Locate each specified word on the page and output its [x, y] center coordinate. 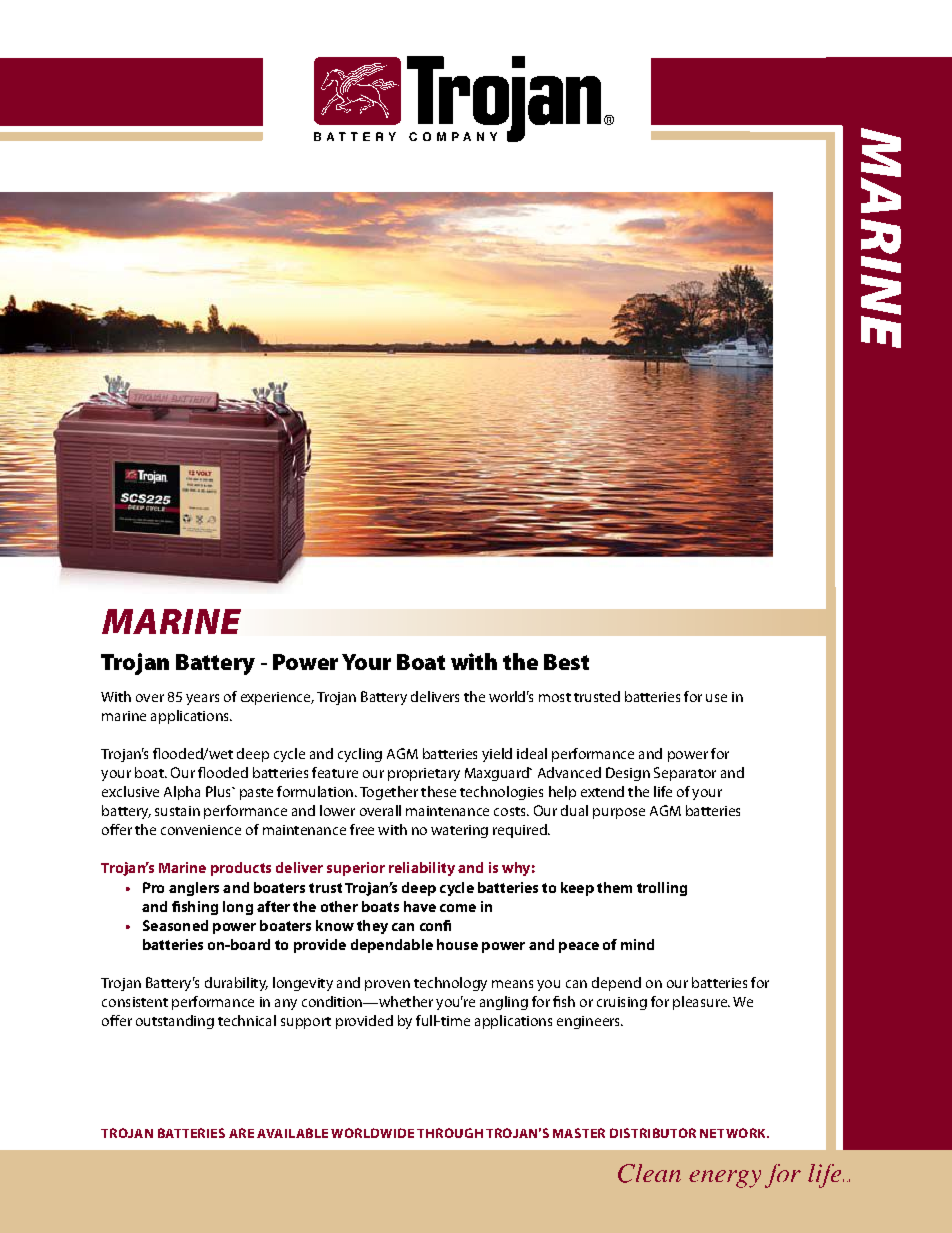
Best [566, 662]
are [241, 1133]
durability [236, 984]
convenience [201, 830]
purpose [619, 813]
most [555, 697]
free [362, 829]
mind [637, 944]
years [202, 699]
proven [387, 985]
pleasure [701, 1003]
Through [450, 1133]
